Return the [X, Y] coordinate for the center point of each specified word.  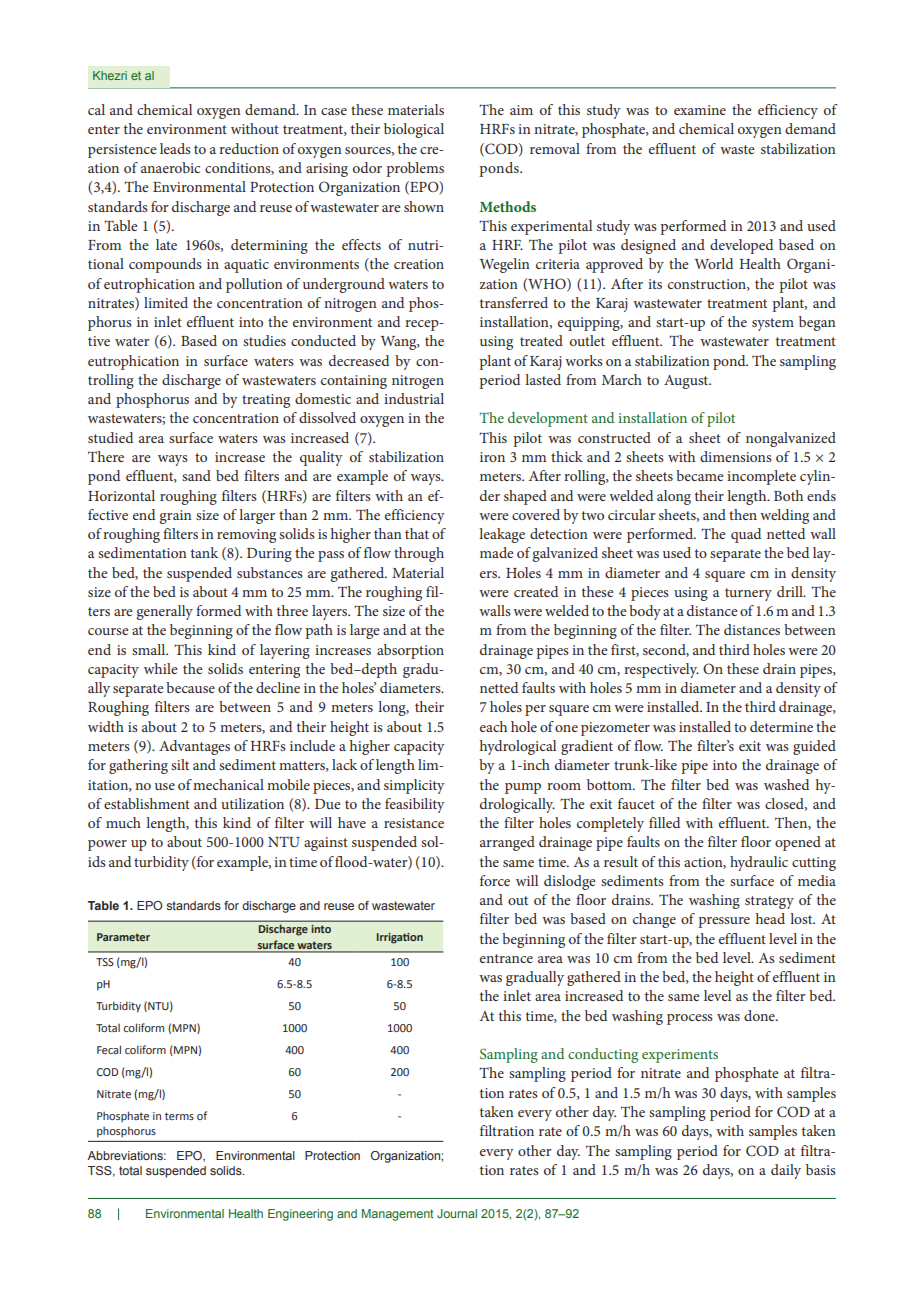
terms [179, 1116]
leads [175, 148]
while [160, 668]
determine [781, 726]
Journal [457, 1213]
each [493, 726]
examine [700, 110]
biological [414, 130]
